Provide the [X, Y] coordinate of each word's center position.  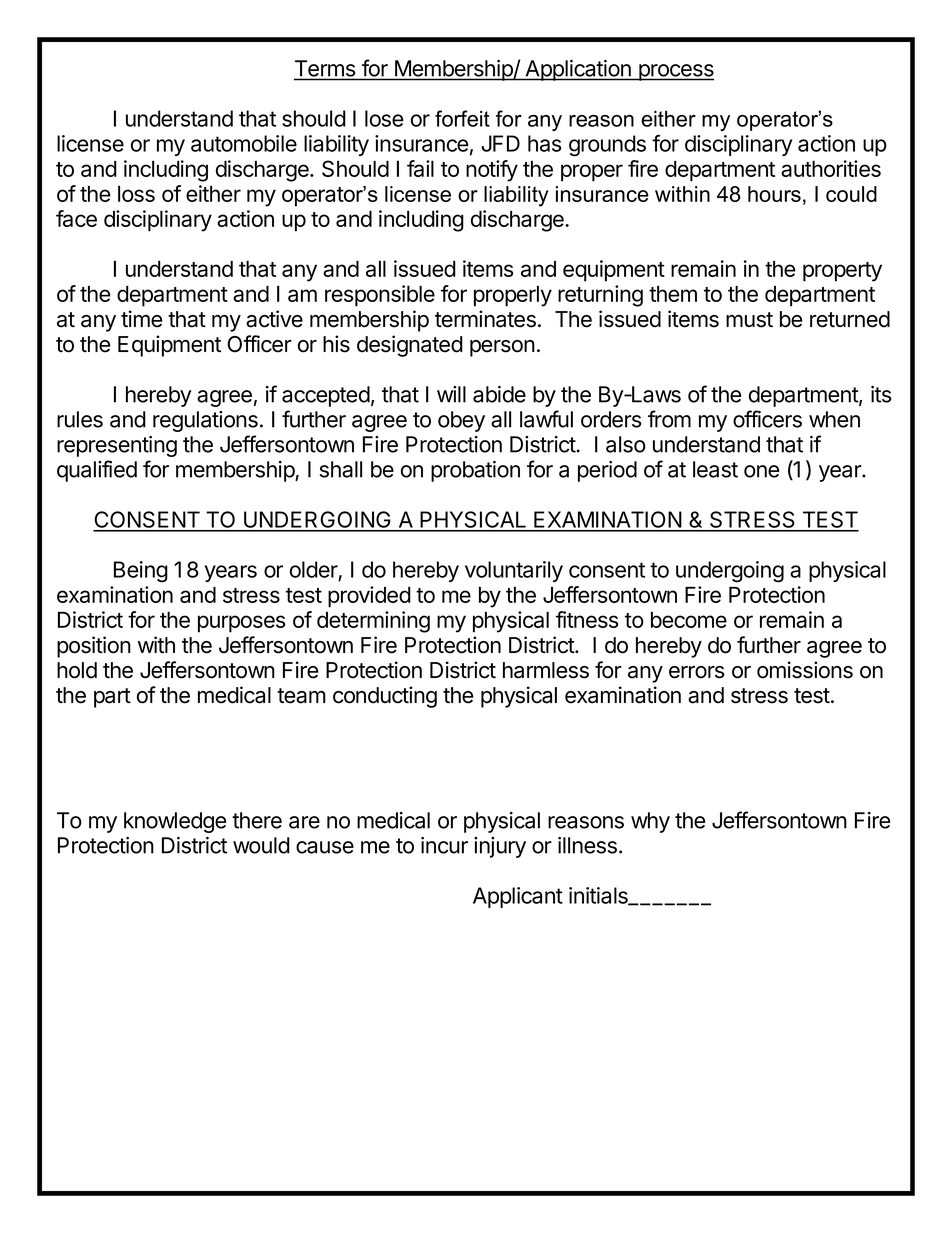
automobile [244, 143]
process [675, 72]
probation [475, 471]
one [761, 471]
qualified [97, 471]
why [650, 822]
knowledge [175, 822]
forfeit [462, 118]
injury [500, 847]
